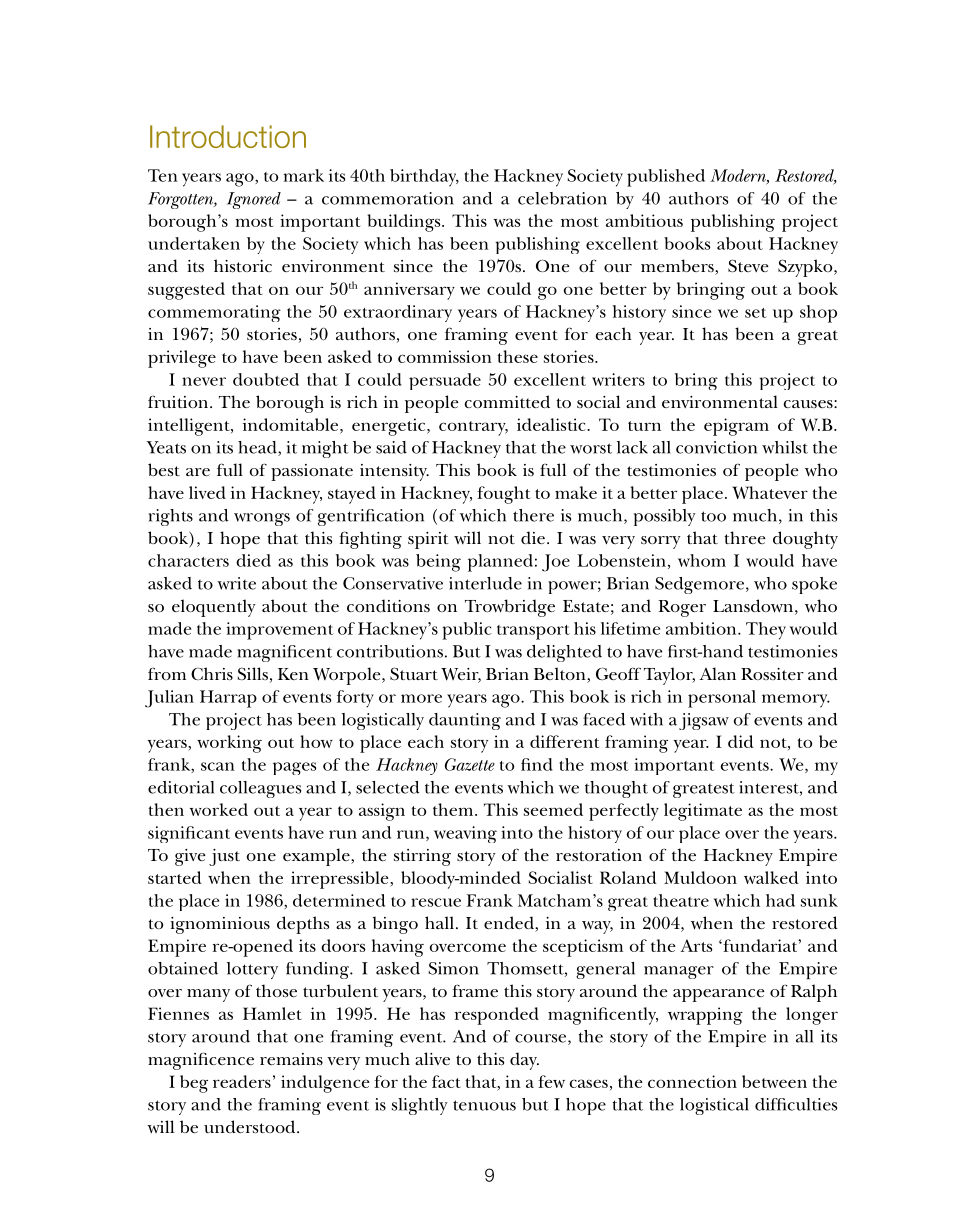  What do you see at coordinates (484, 1105) in the screenshot?
I see `tenuous` at bounding box center [484, 1105].
